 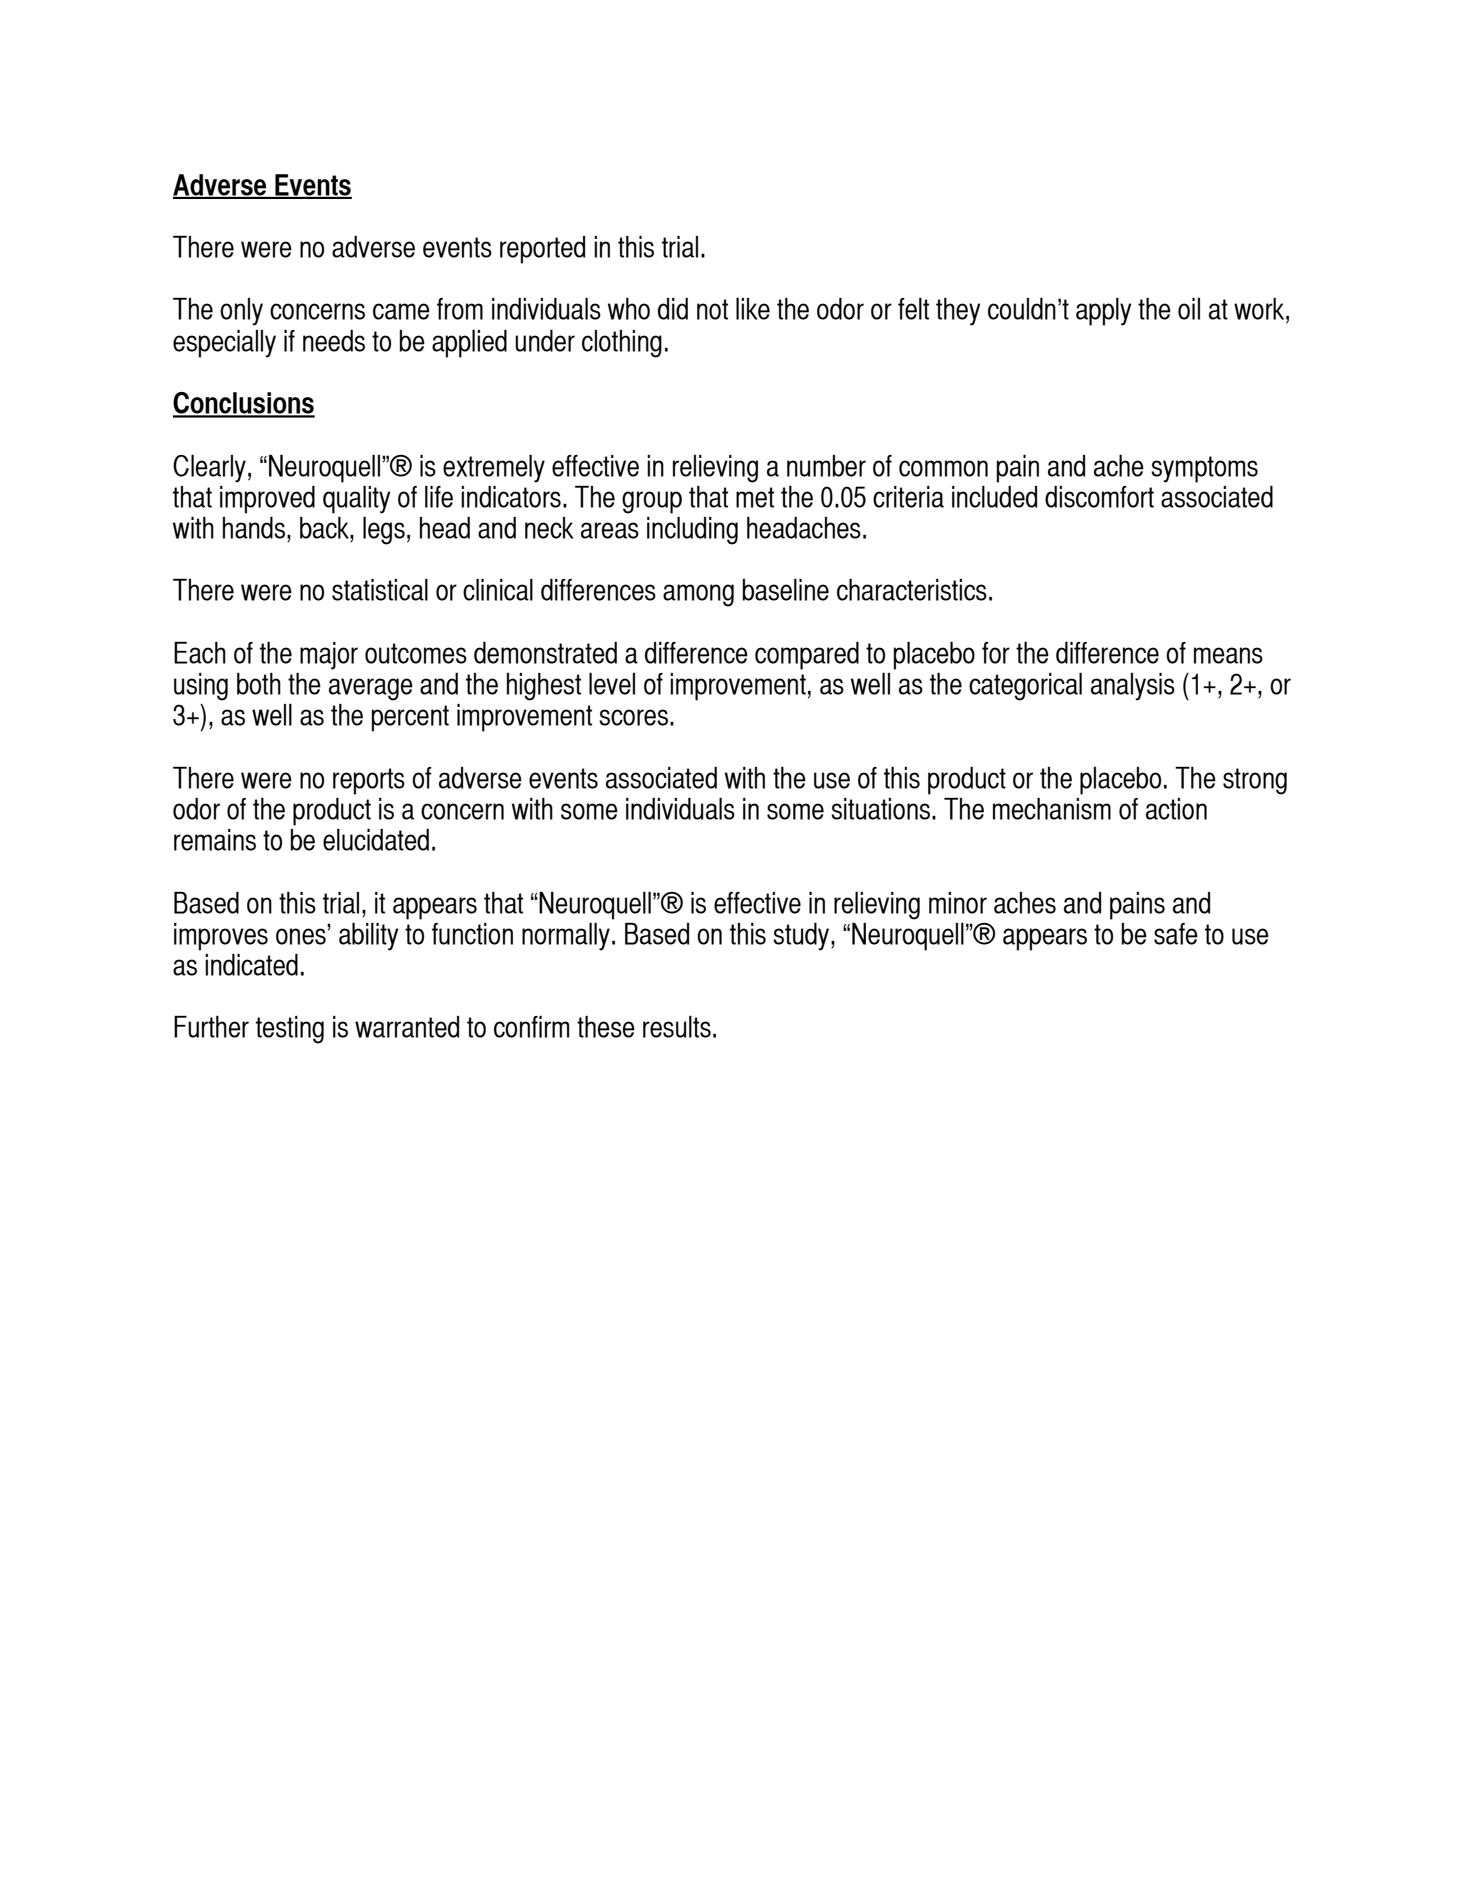 I want to click on number, so click(x=826, y=466).
